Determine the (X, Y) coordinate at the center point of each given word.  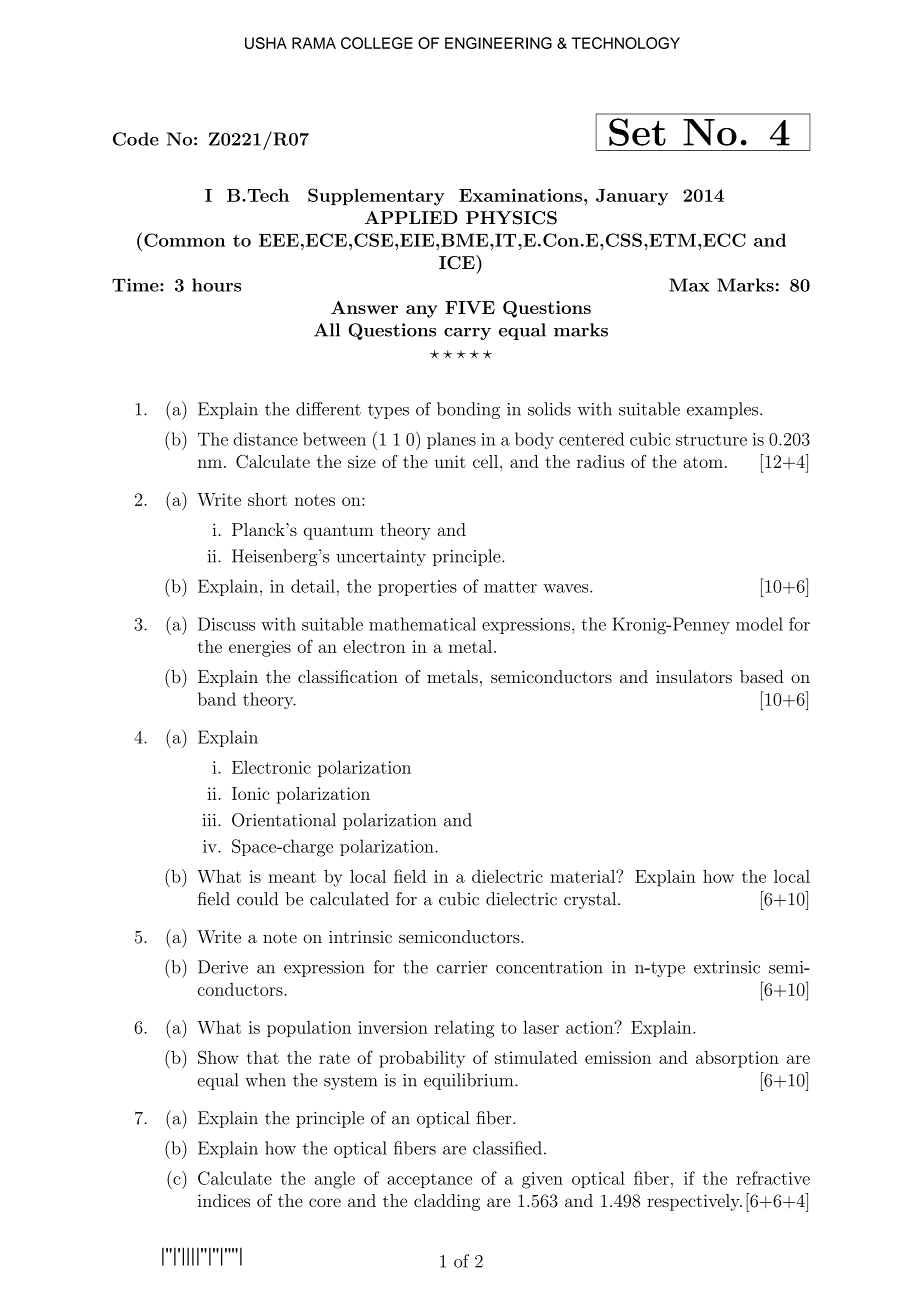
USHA (266, 43)
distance (265, 439)
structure (711, 440)
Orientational (284, 820)
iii (210, 820)
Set (637, 132)
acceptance (429, 1180)
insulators (694, 677)
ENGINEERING (498, 43)
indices (224, 1200)
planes (451, 440)
